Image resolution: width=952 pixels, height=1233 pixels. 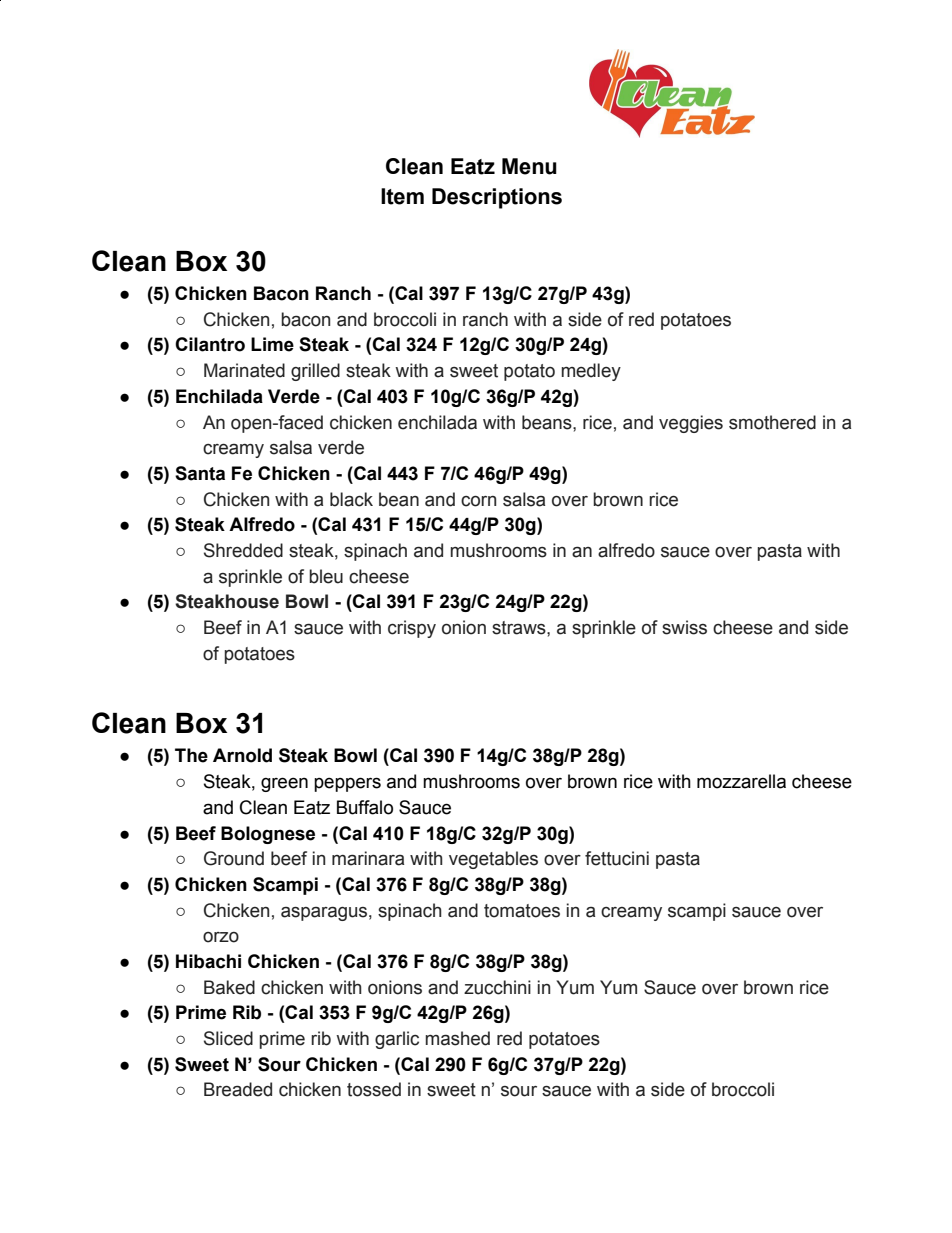 I want to click on Descriptions, so click(x=497, y=198).
